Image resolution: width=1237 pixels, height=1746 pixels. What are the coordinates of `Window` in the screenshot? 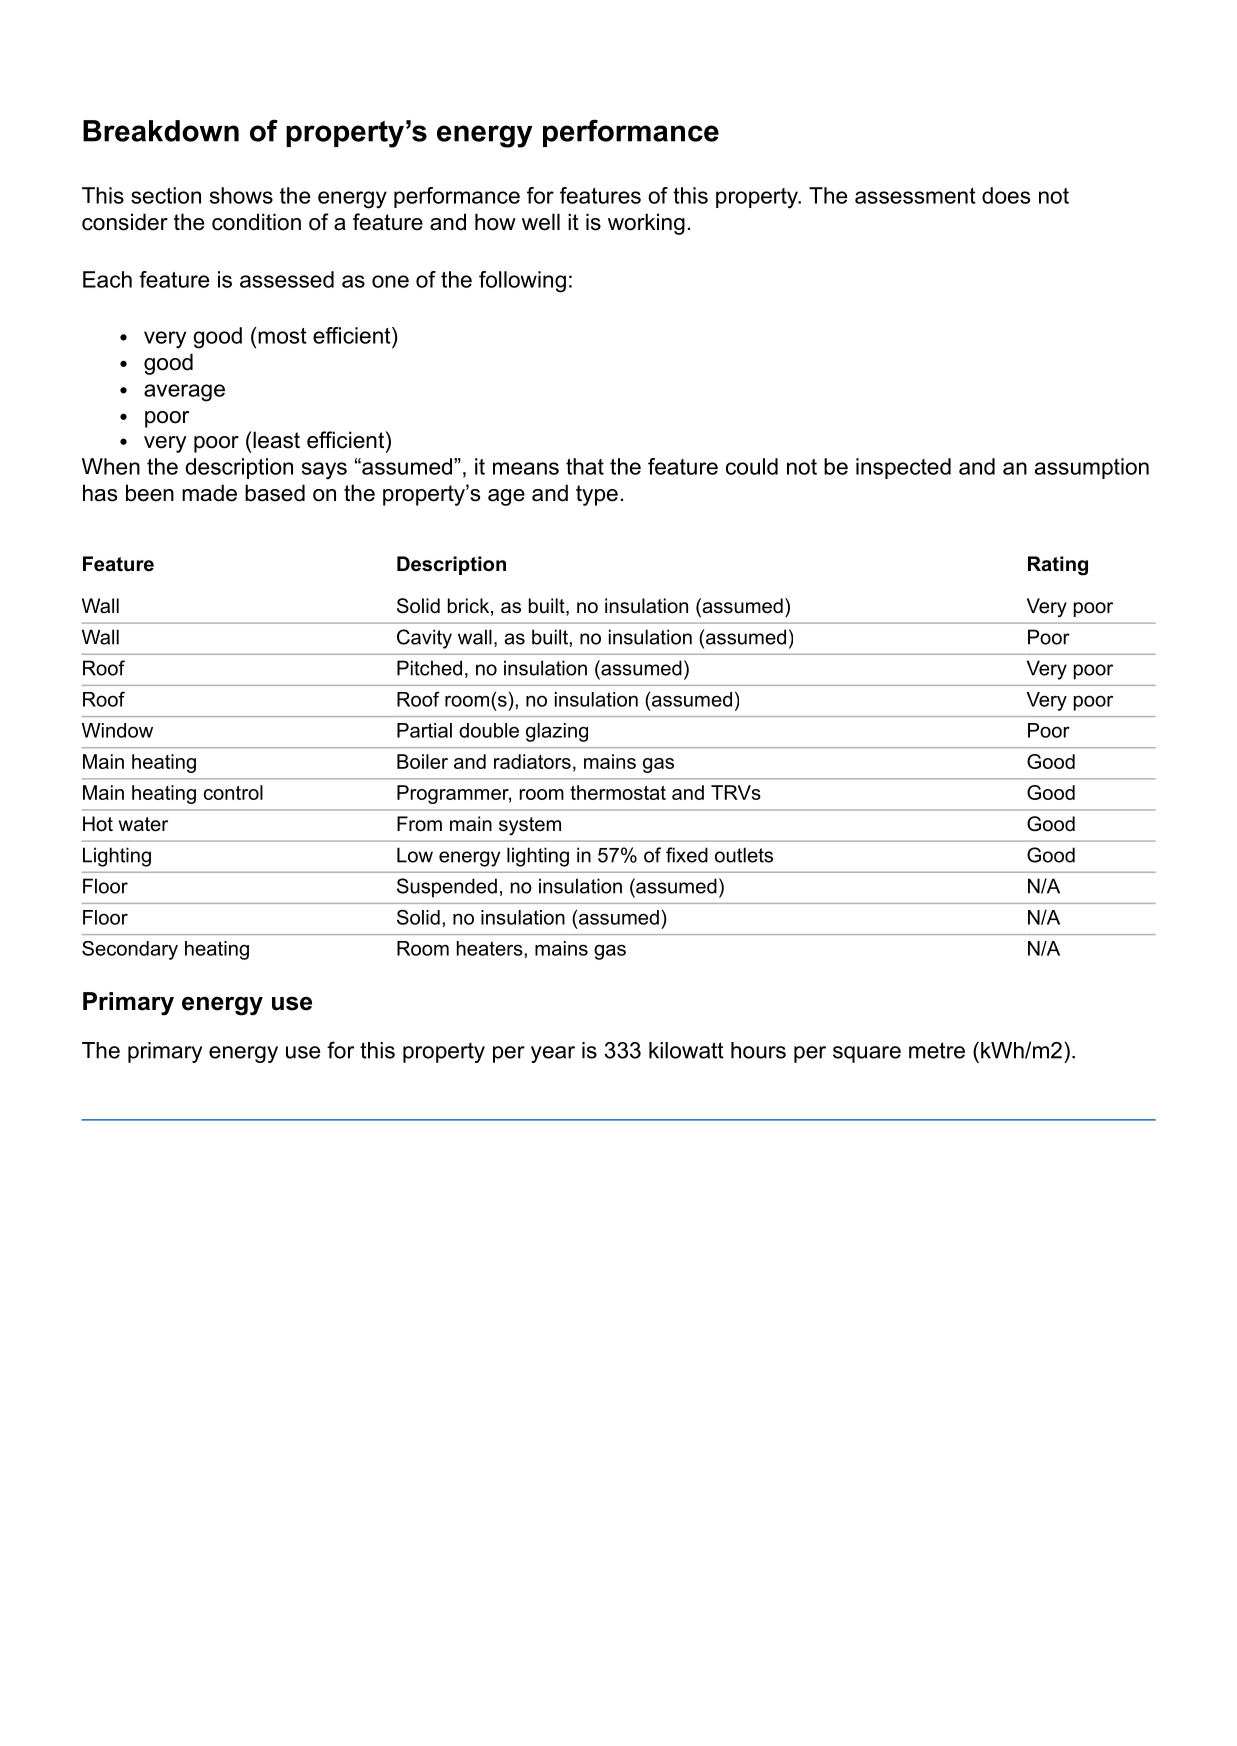 It's located at (117, 730).
